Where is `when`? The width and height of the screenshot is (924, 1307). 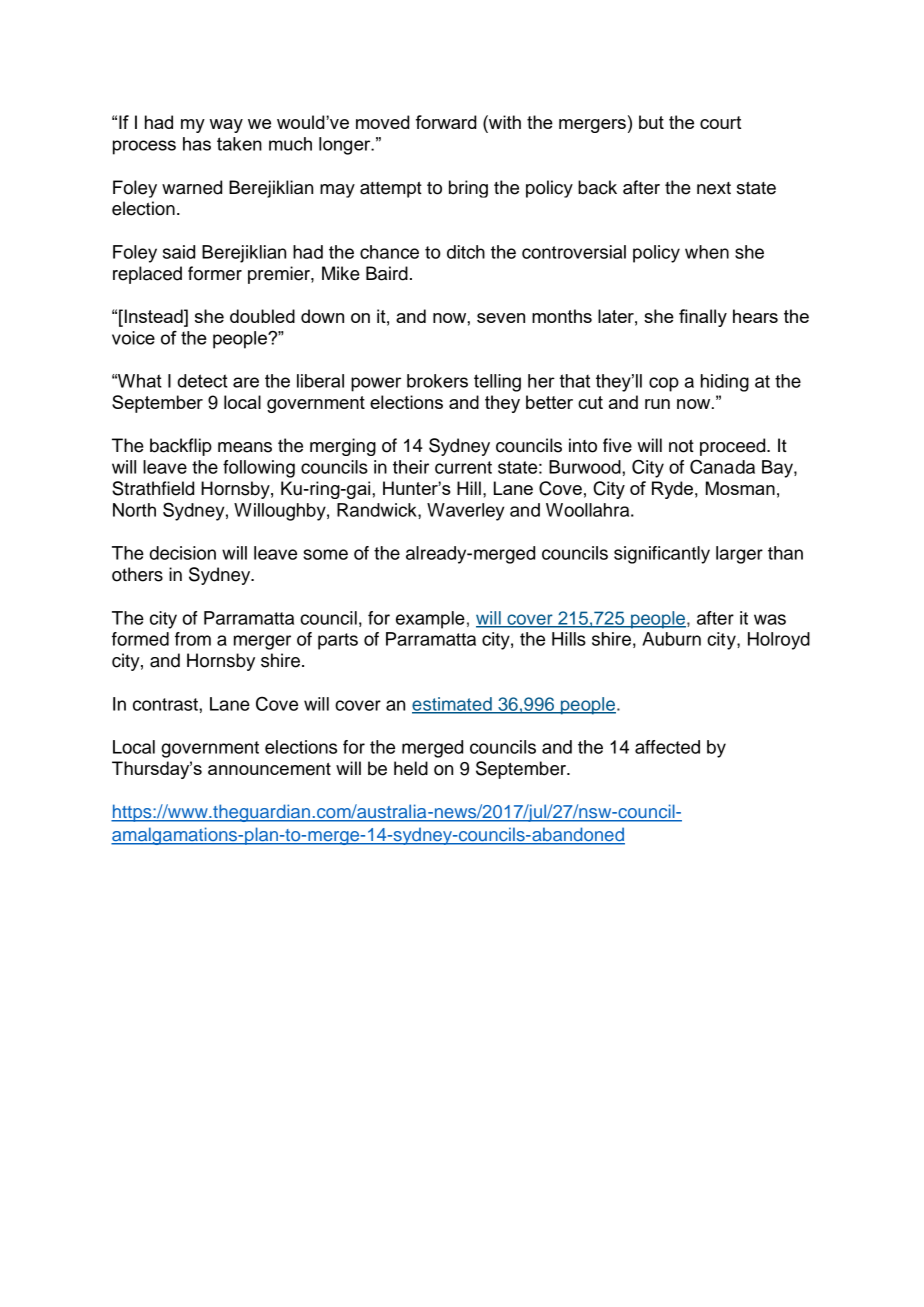
when is located at coordinates (707, 252).
